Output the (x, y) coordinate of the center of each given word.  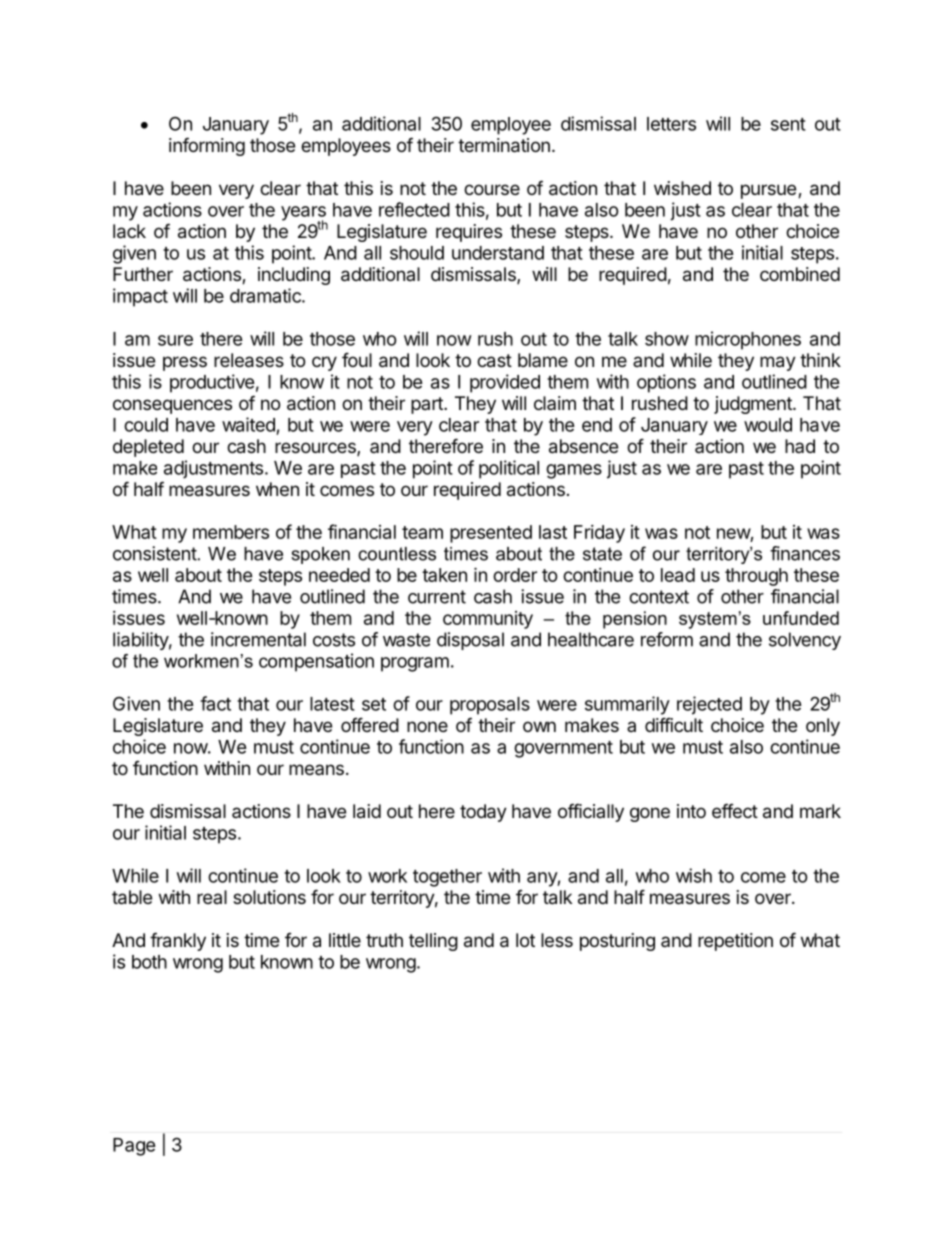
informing (207, 146)
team (422, 532)
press (185, 363)
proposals (490, 706)
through (756, 577)
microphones (748, 340)
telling (433, 942)
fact (215, 703)
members (231, 532)
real (212, 897)
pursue (768, 191)
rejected (709, 705)
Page (134, 1147)
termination (504, 145)
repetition (735, 942)
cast (494, 361)
